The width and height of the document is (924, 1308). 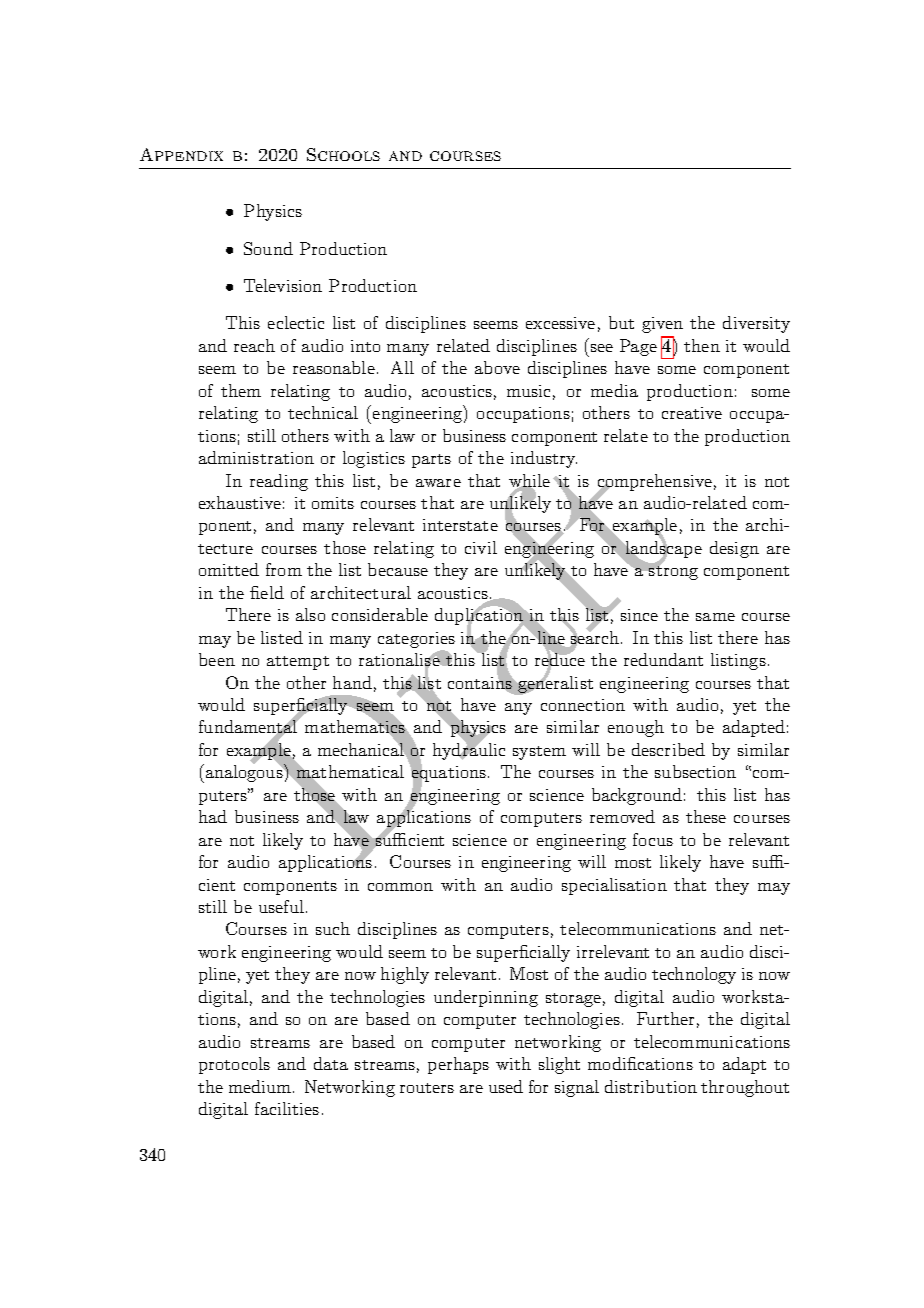 What do you see at coordinates (283, 906) in the document?
I see `useful` at bounding box center [283, 906].
